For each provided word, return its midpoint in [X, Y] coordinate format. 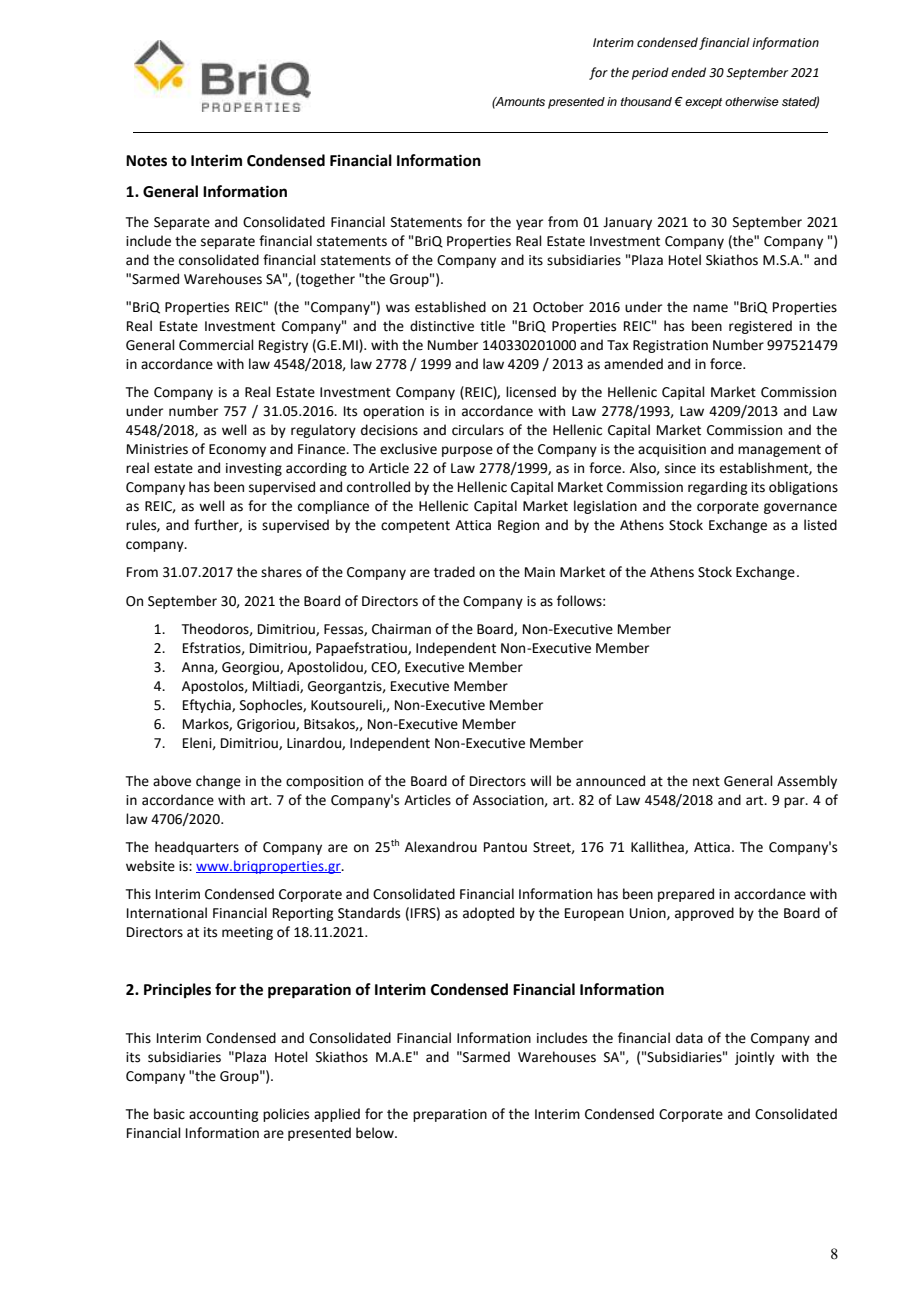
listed [820, 525]
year [529, 224]
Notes [146, 161]
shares [281, 572]
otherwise [752, 101]
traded [454, 572]
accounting [223, 1115]
